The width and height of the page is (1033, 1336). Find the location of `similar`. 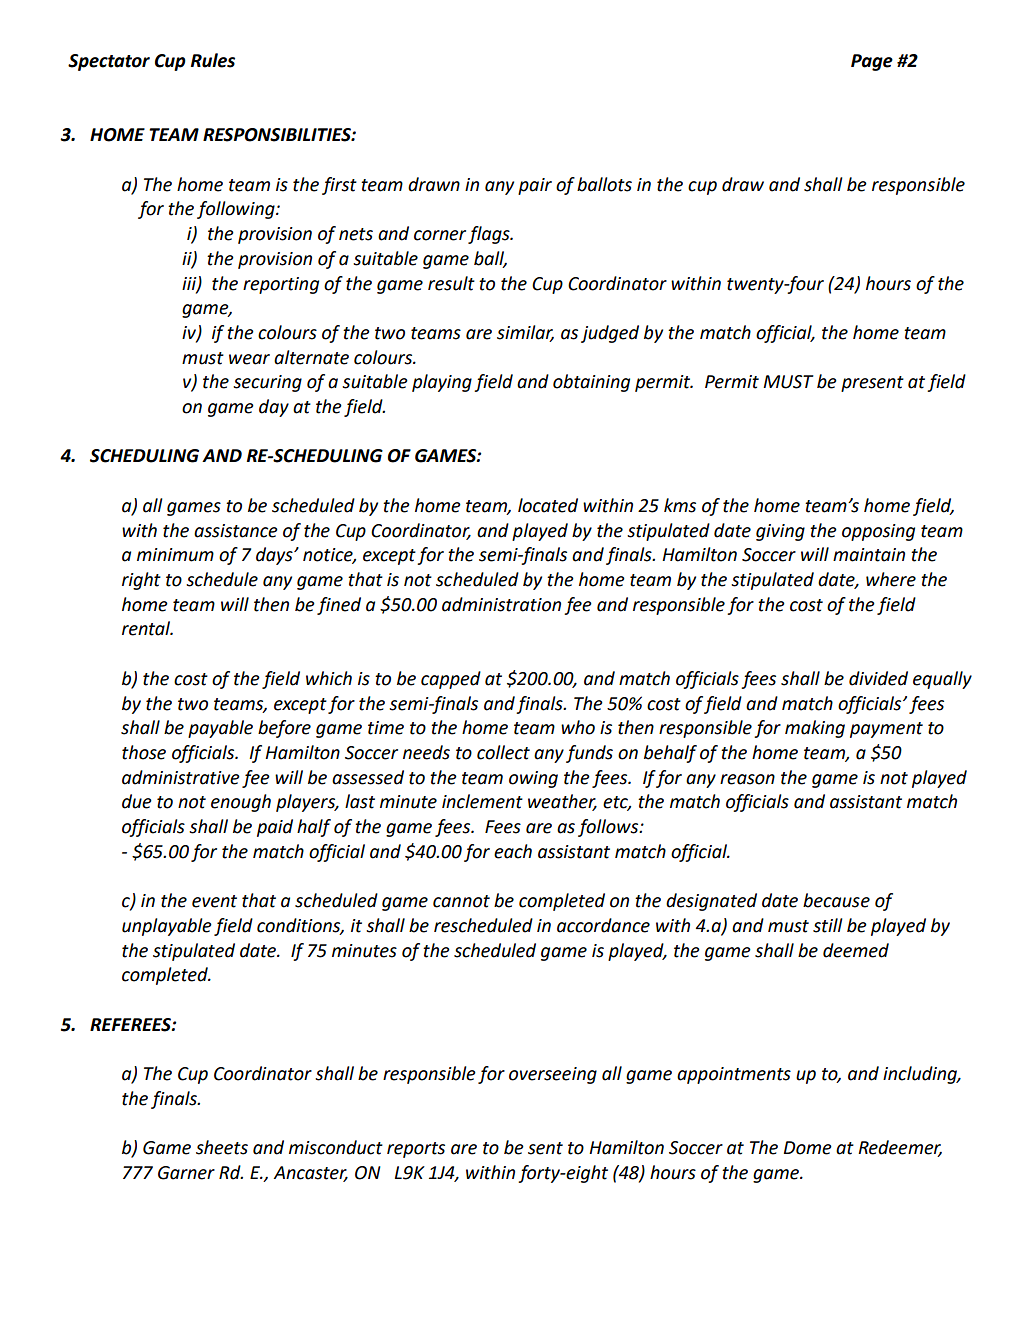

similar is located at coordinates (525, 333).
